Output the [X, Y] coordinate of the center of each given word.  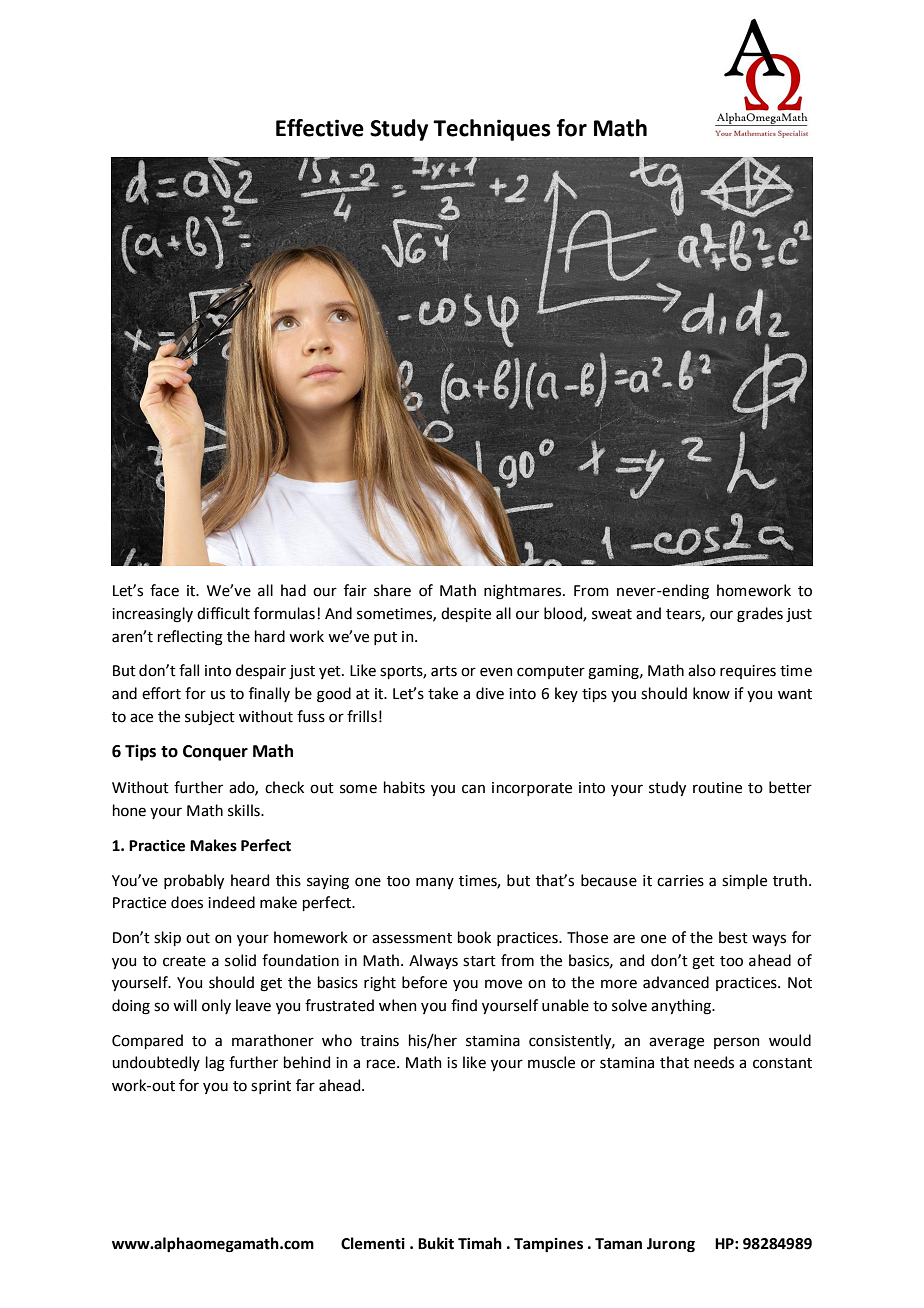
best [733, 937]
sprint [271, 1087]
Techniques [492, 130]
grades [760, 615]
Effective [320, 128]
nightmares [524, 592]
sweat [612, 614]
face [164, 590]
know [711, 693]
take [443, 693]
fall [189, 670]
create [184, 961]
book [474, 937]
